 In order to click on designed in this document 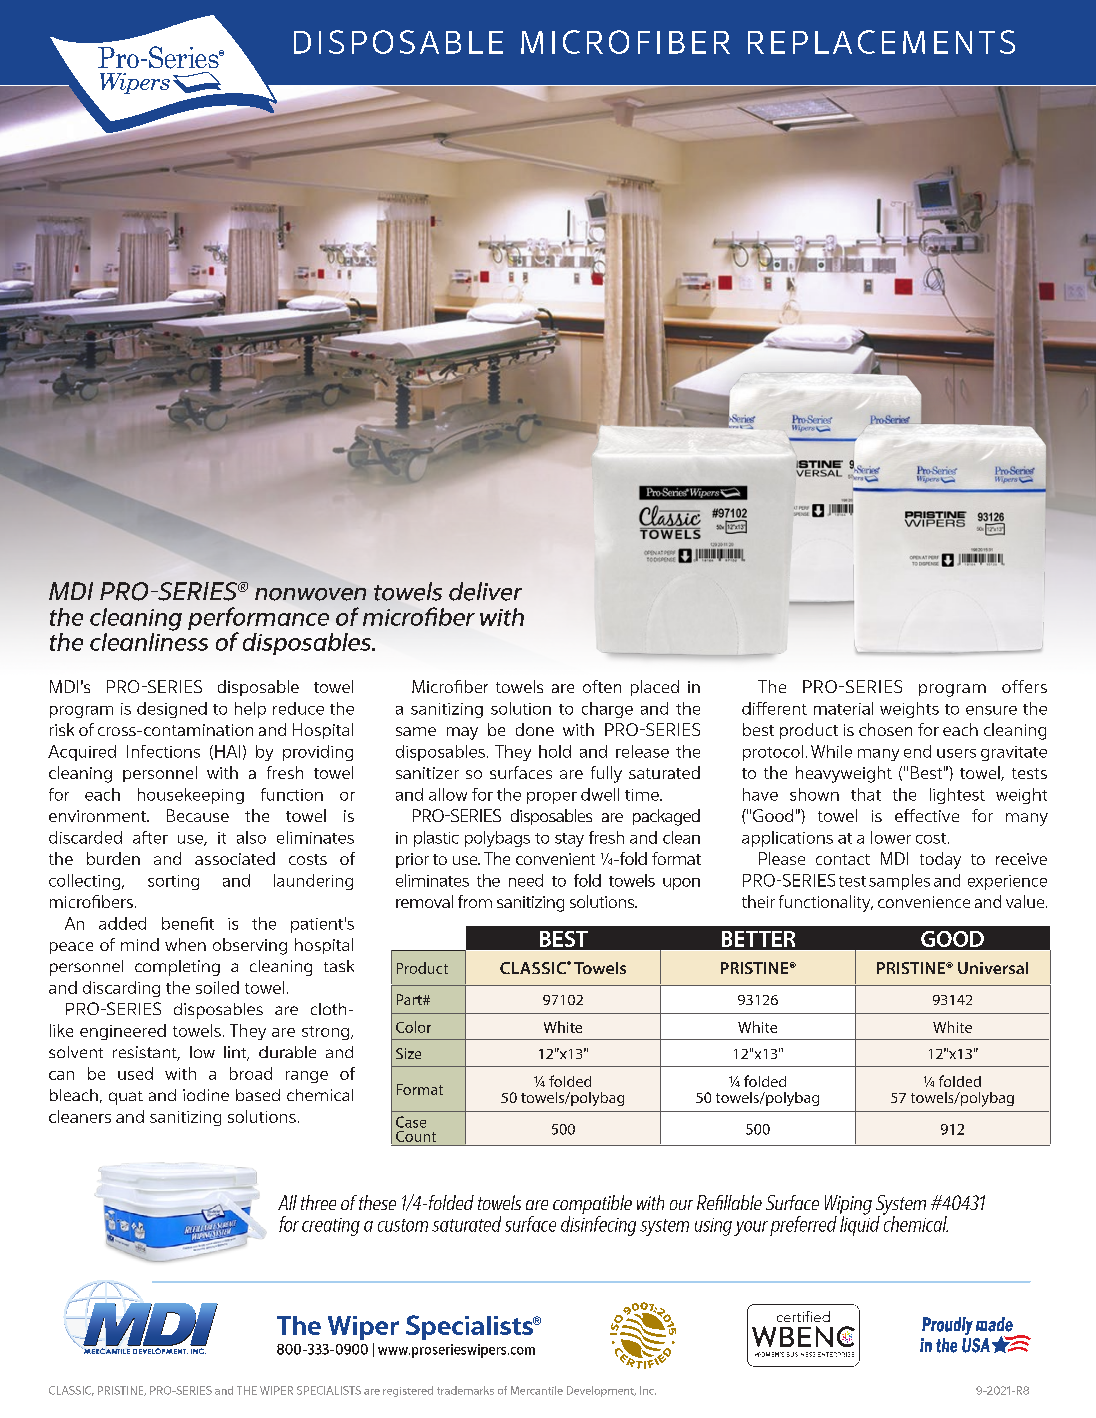, I will do `click(172, 710)`.
